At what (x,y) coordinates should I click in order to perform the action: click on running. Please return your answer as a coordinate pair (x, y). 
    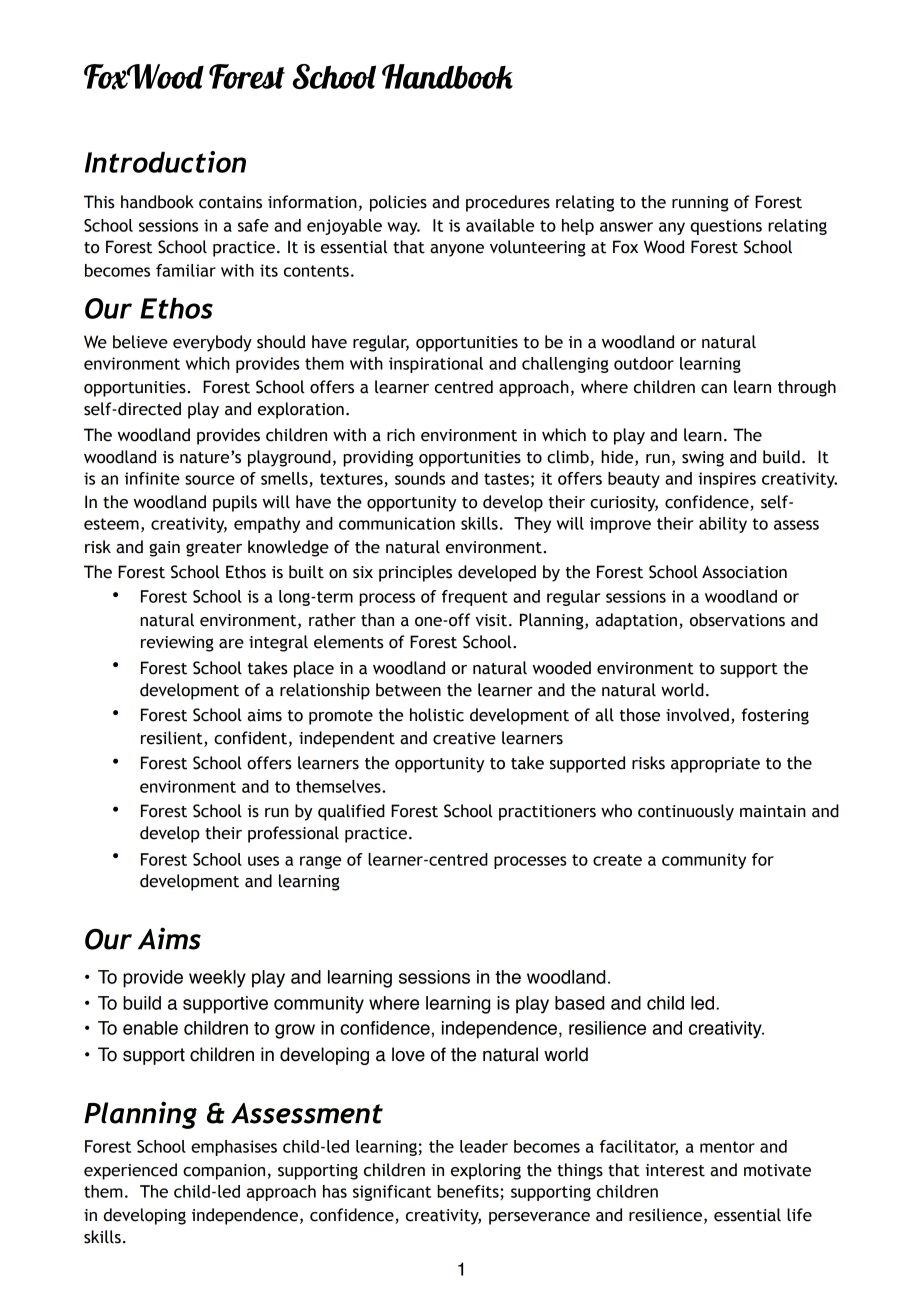
    Looking at the image, I should click on (700, 204).
